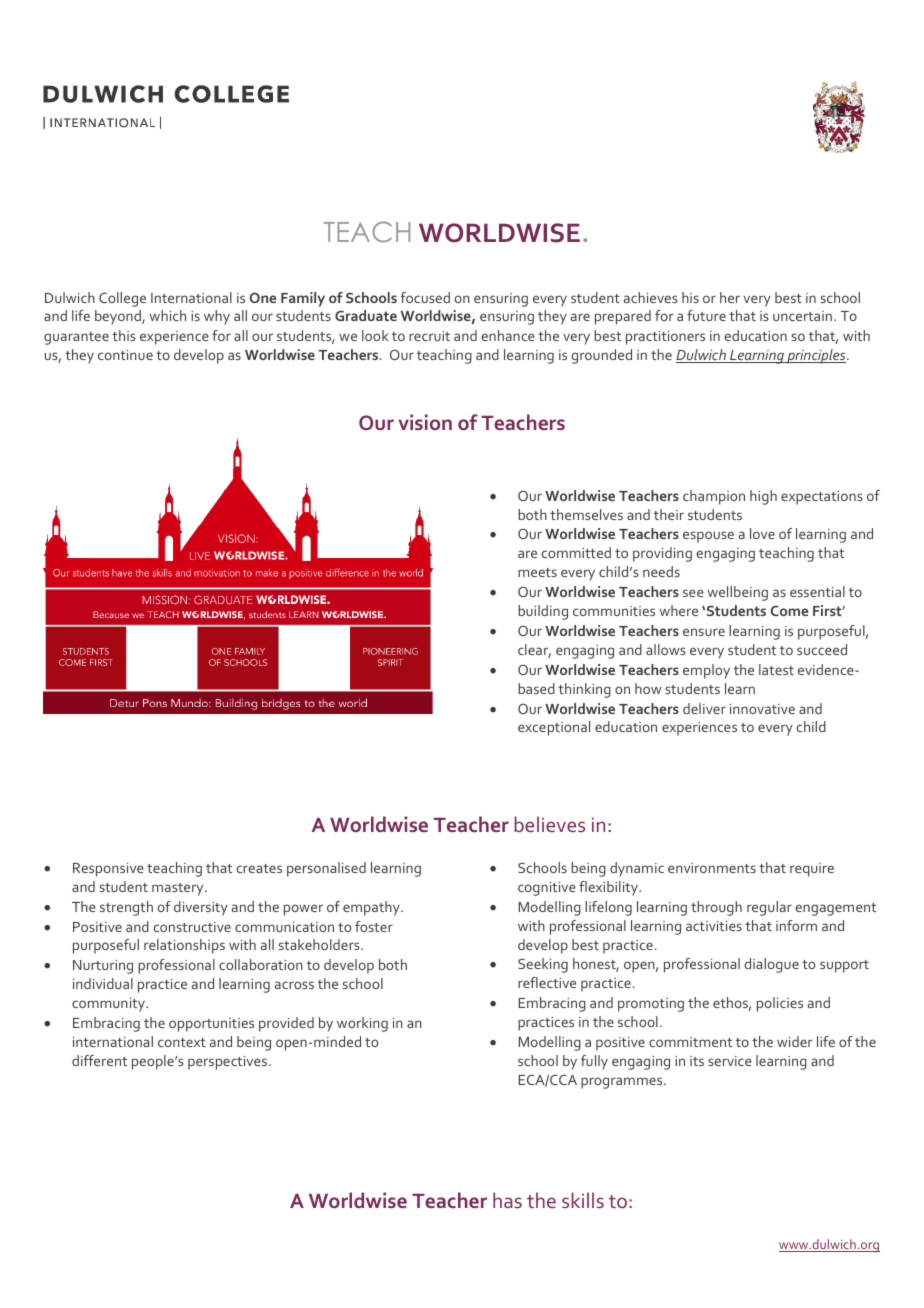  Describe the element at coordinates (789, 610) in the screenshot. I see `Come` at that location.
